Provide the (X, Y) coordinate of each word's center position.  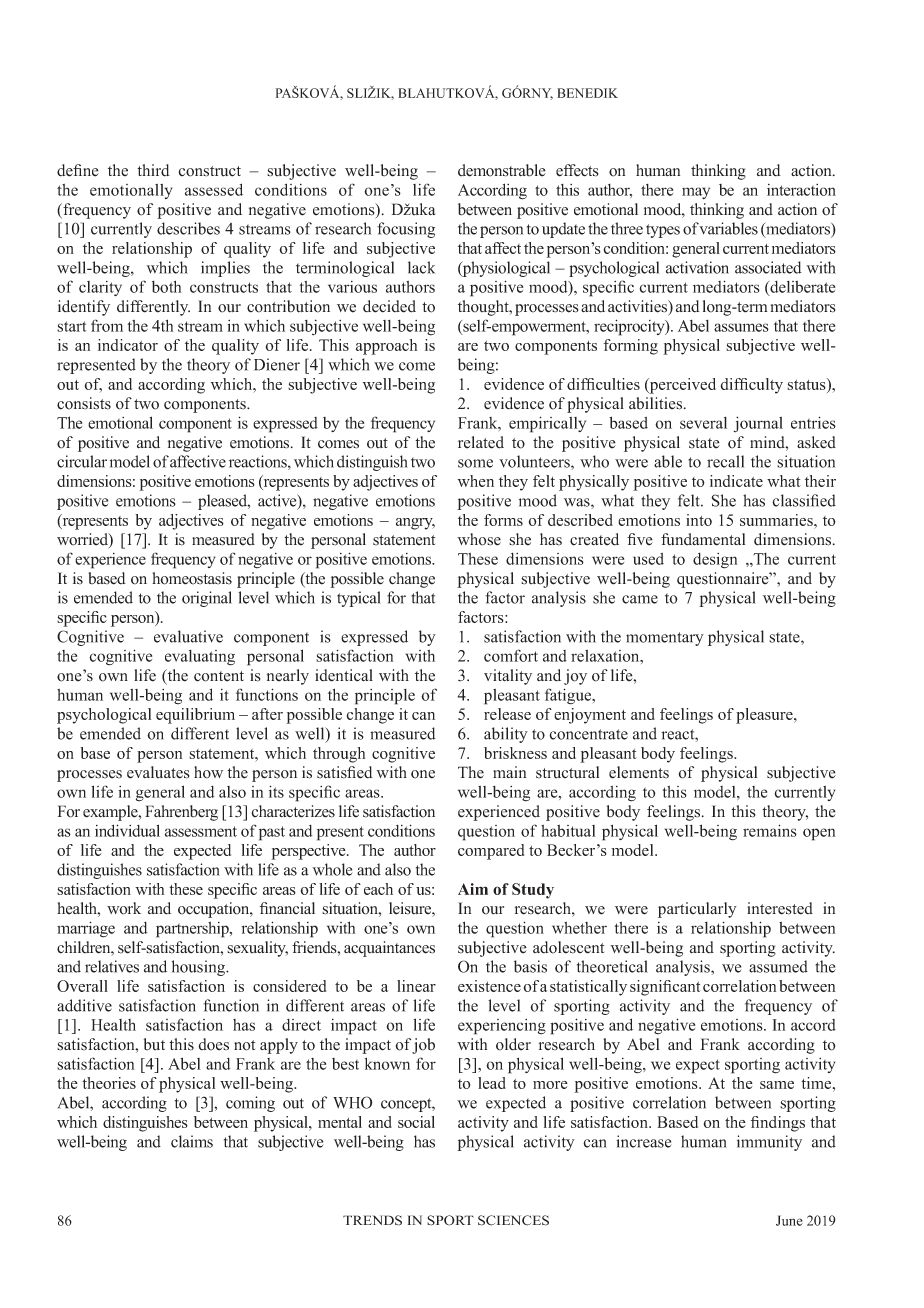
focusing (406, 230)
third (153, 170)
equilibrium (195, 716)
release (507, 714)
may (696, 193)
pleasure (765, 716)
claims (192, 1141)
